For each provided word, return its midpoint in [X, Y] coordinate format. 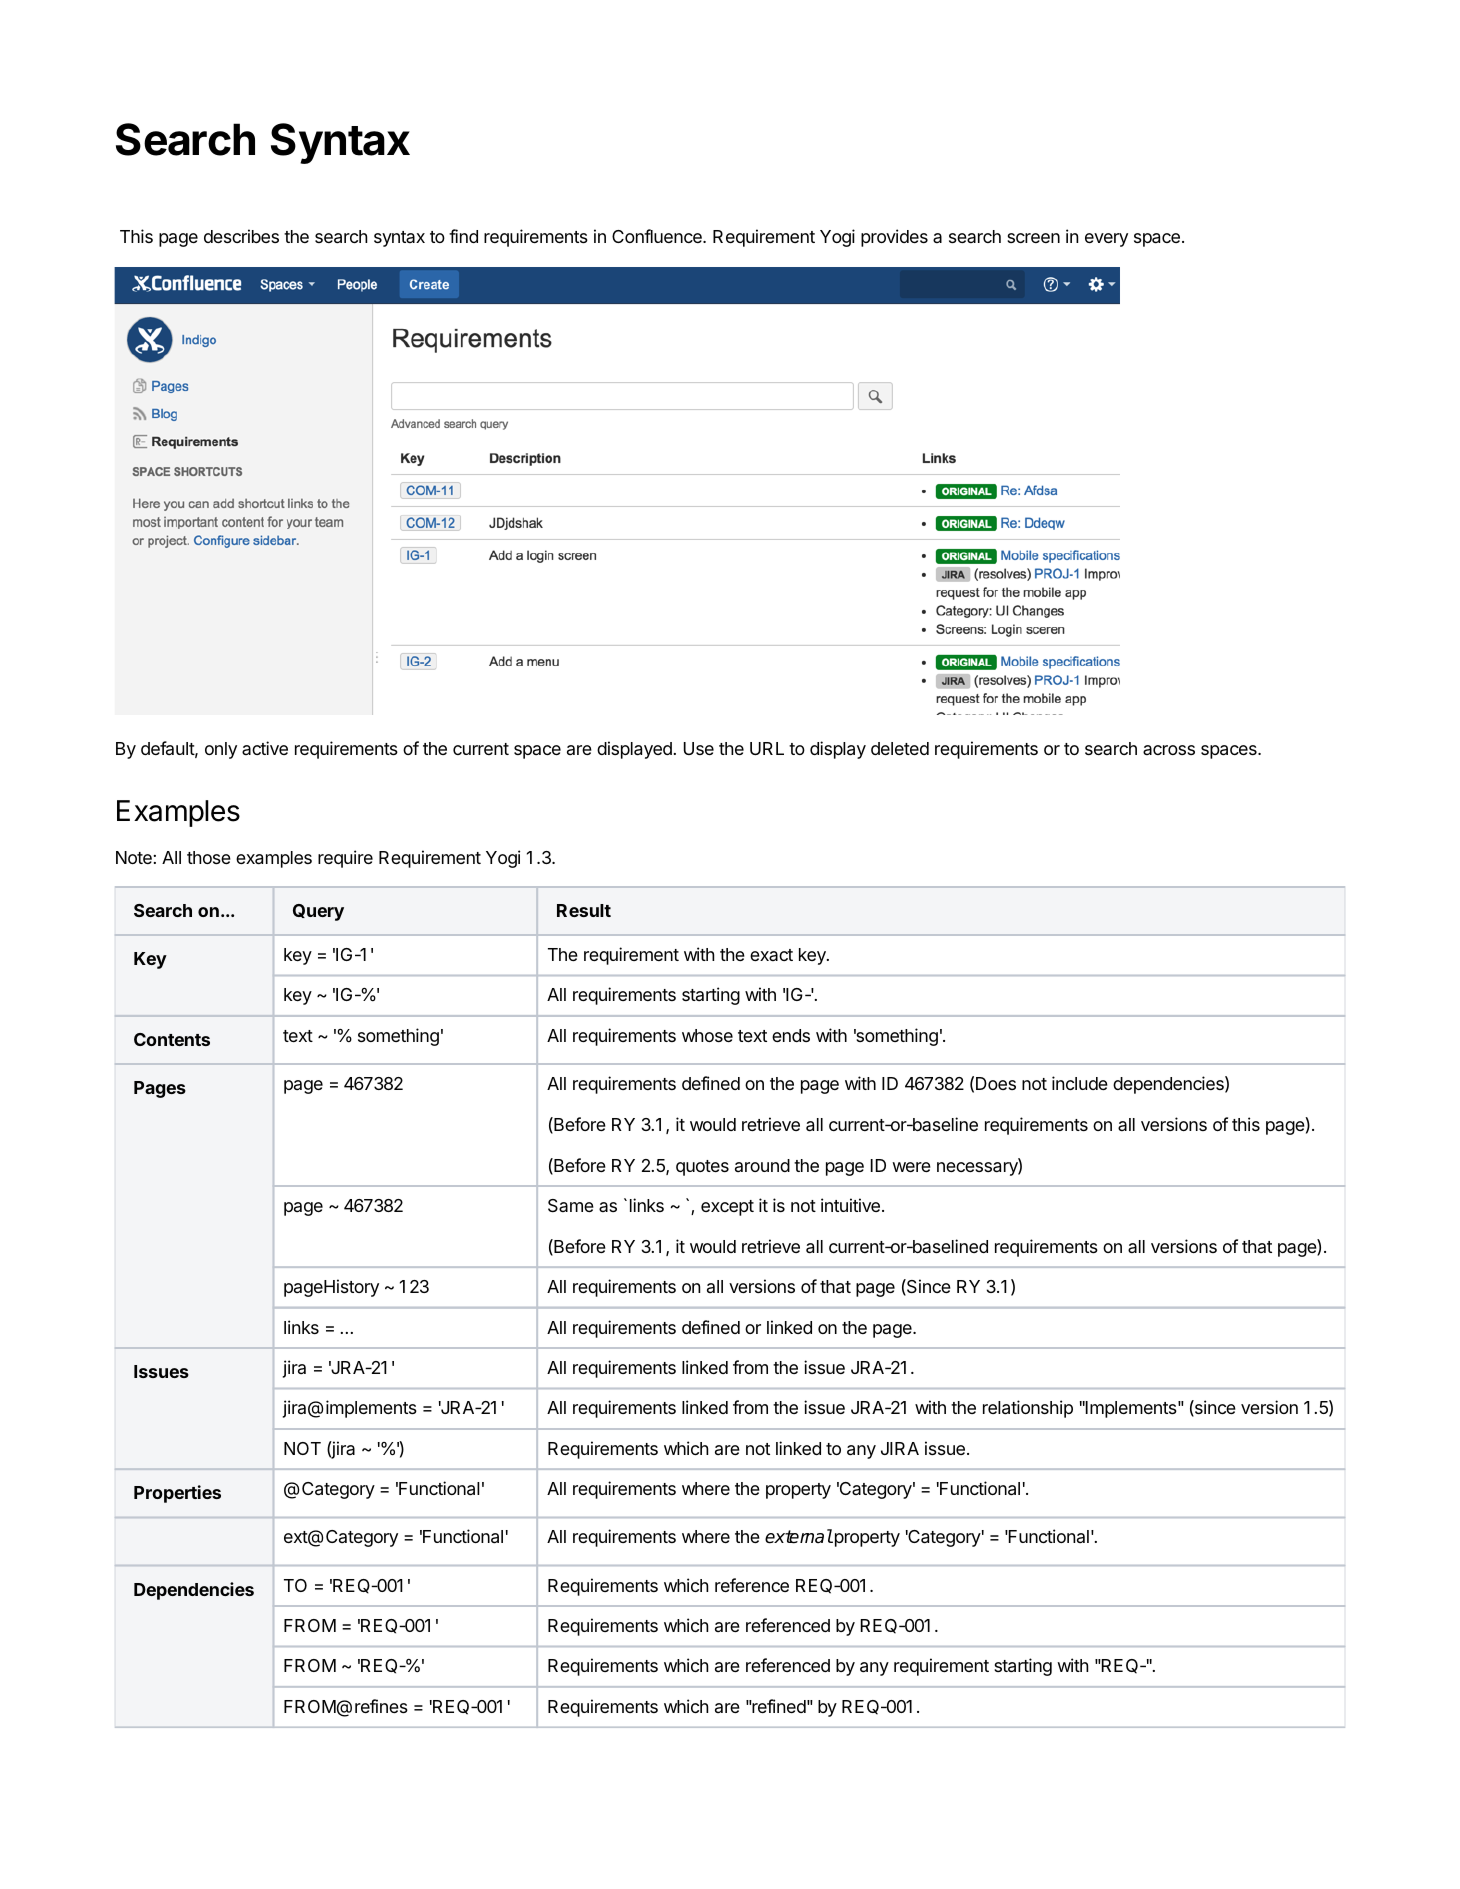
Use [699, 748]
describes [241, 236]
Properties [177, 1494]
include [1080, 1083]
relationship [1028, 1409]
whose [707, 1035]
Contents [172, 1039]
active [265, 748]
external [799, 1536]
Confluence [658, 236]
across [1169, 750]
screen [1033, 238]
